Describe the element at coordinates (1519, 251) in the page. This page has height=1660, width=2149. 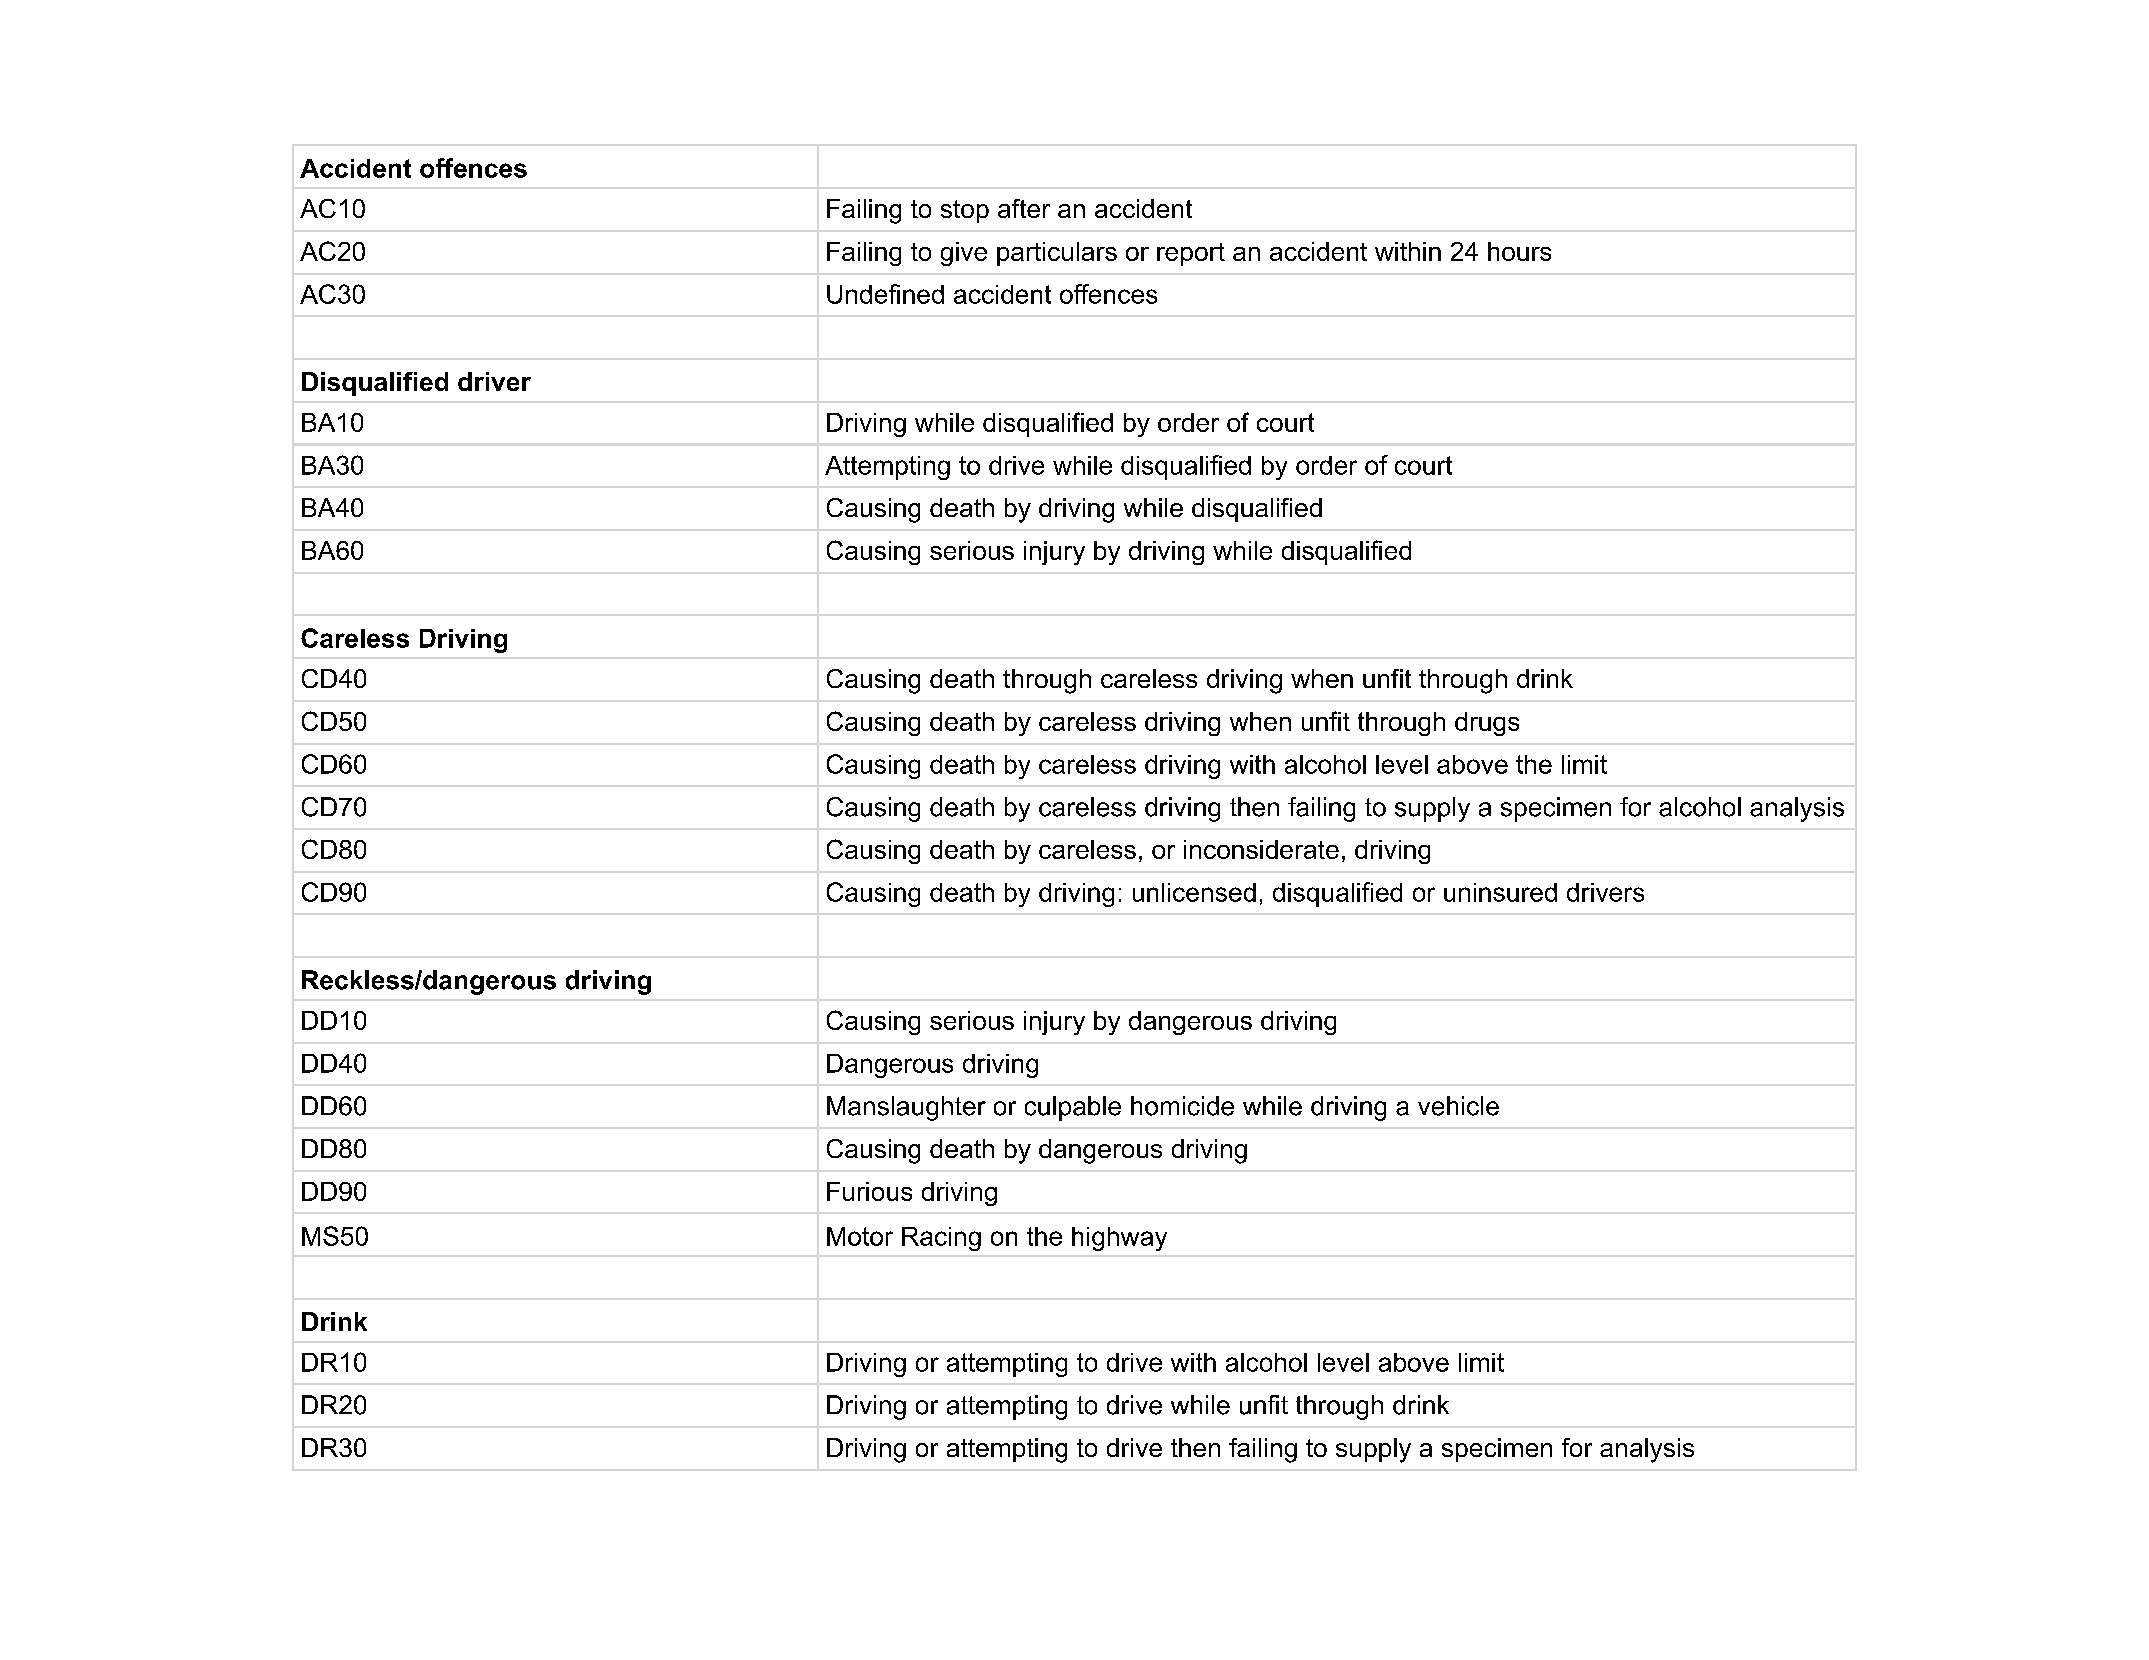
I see `hours` at that location.
